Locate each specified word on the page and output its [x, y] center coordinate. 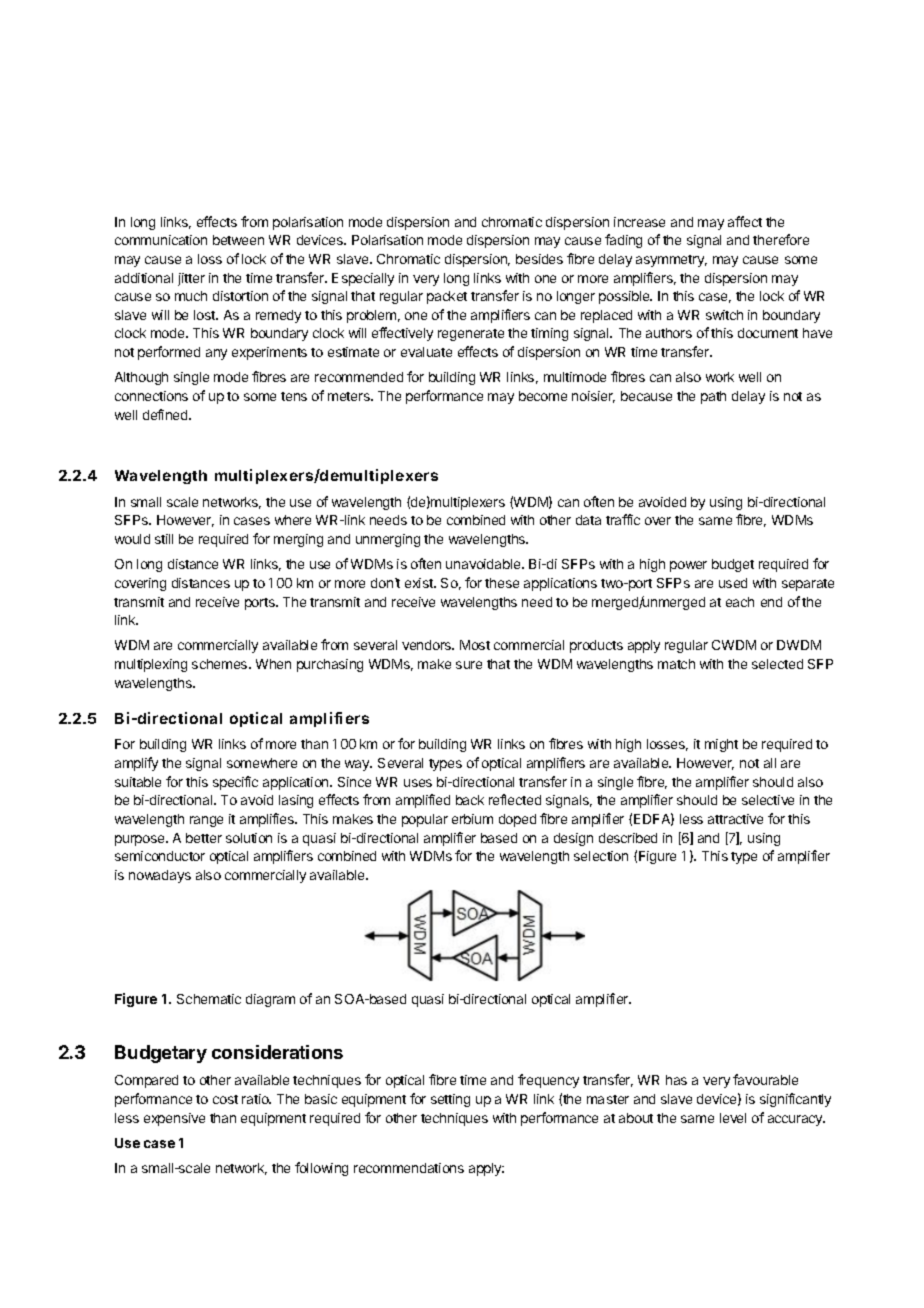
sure [469, 665]
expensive [174, 1119]
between [238, 240]
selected [777, 664]
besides [539, 259]
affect [745, 221]
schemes [221, 664]
